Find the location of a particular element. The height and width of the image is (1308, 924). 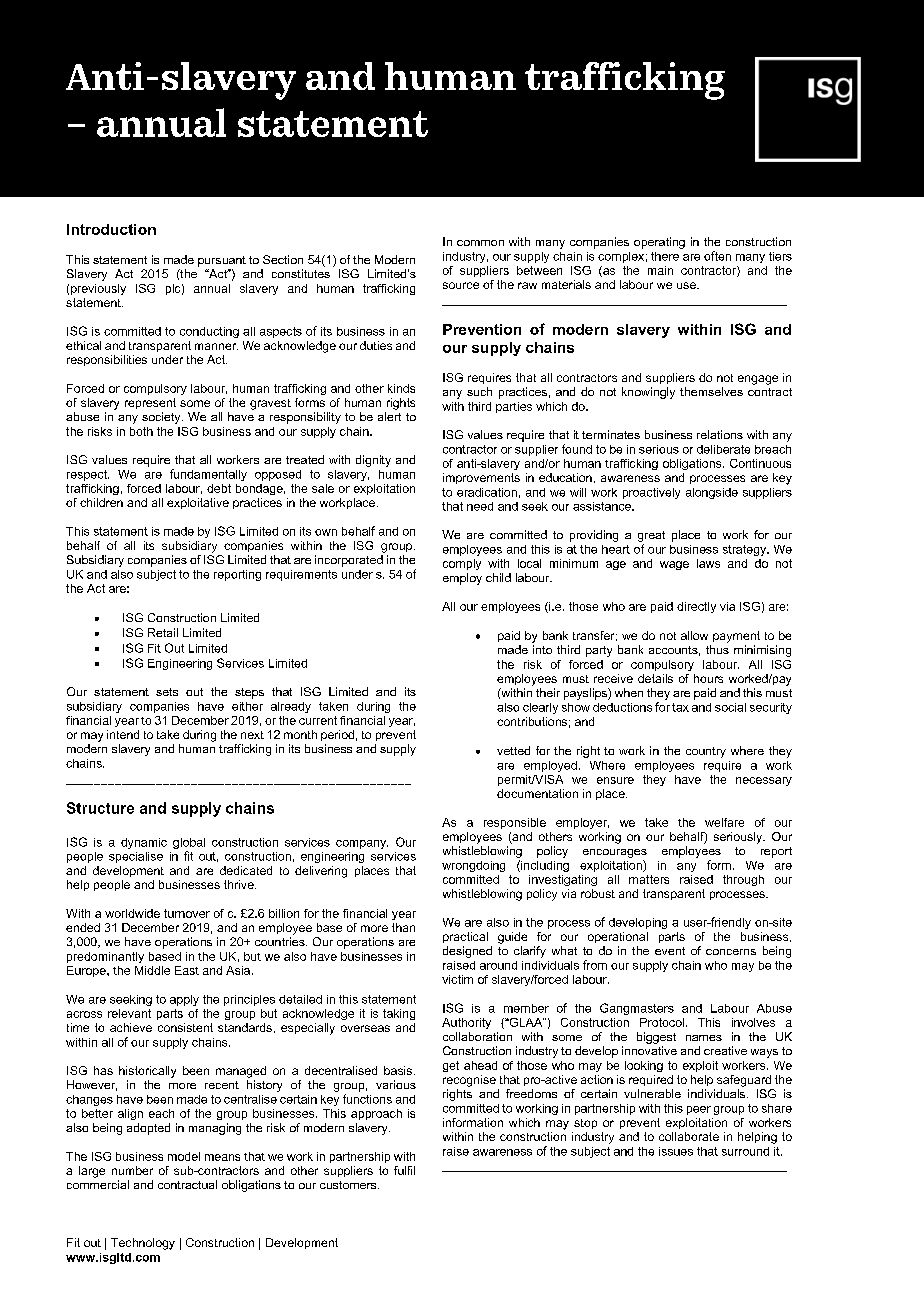

vetted is located at coordinates (513, 750).
